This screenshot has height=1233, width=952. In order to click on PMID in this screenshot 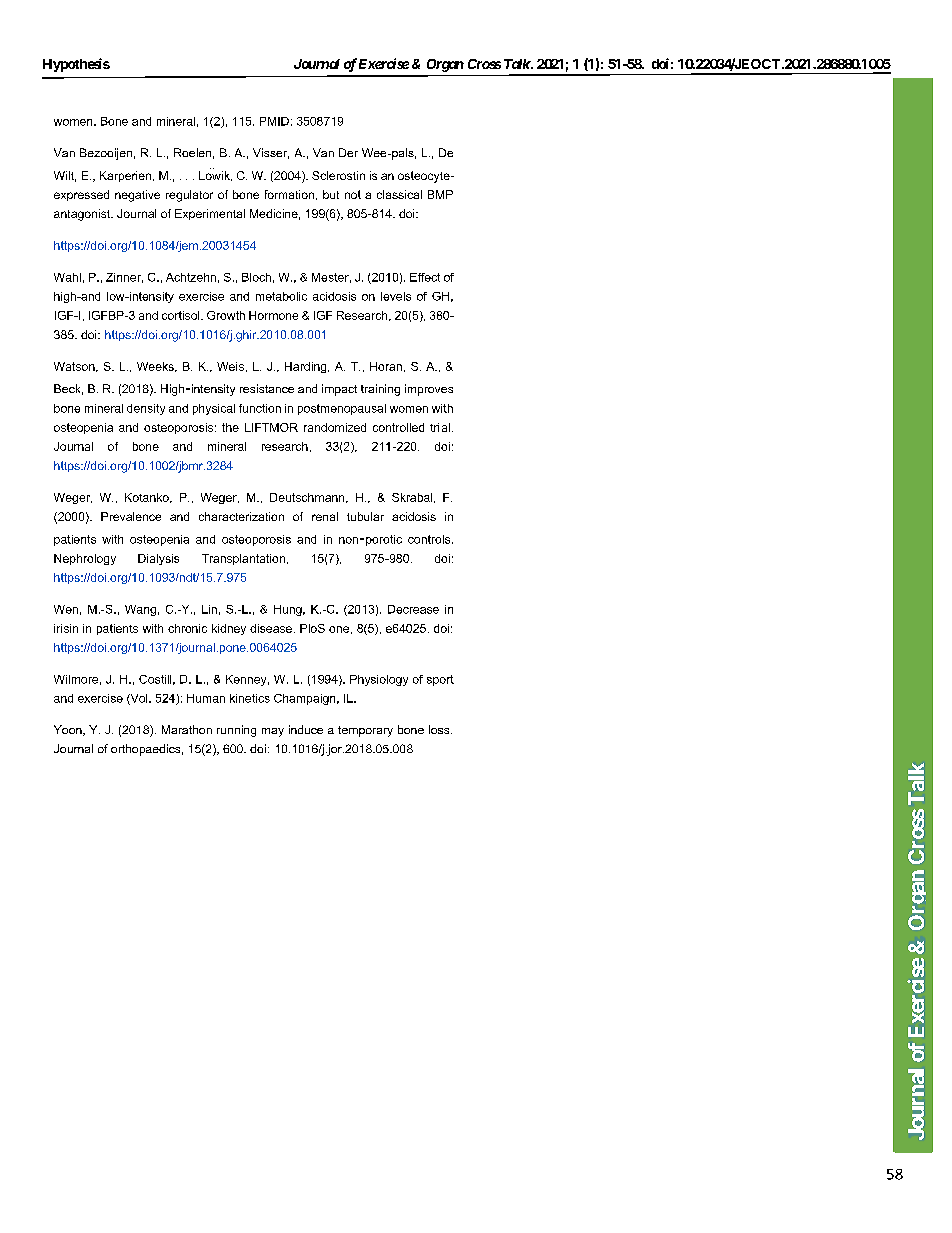, I will do `click(274, 121)`.
